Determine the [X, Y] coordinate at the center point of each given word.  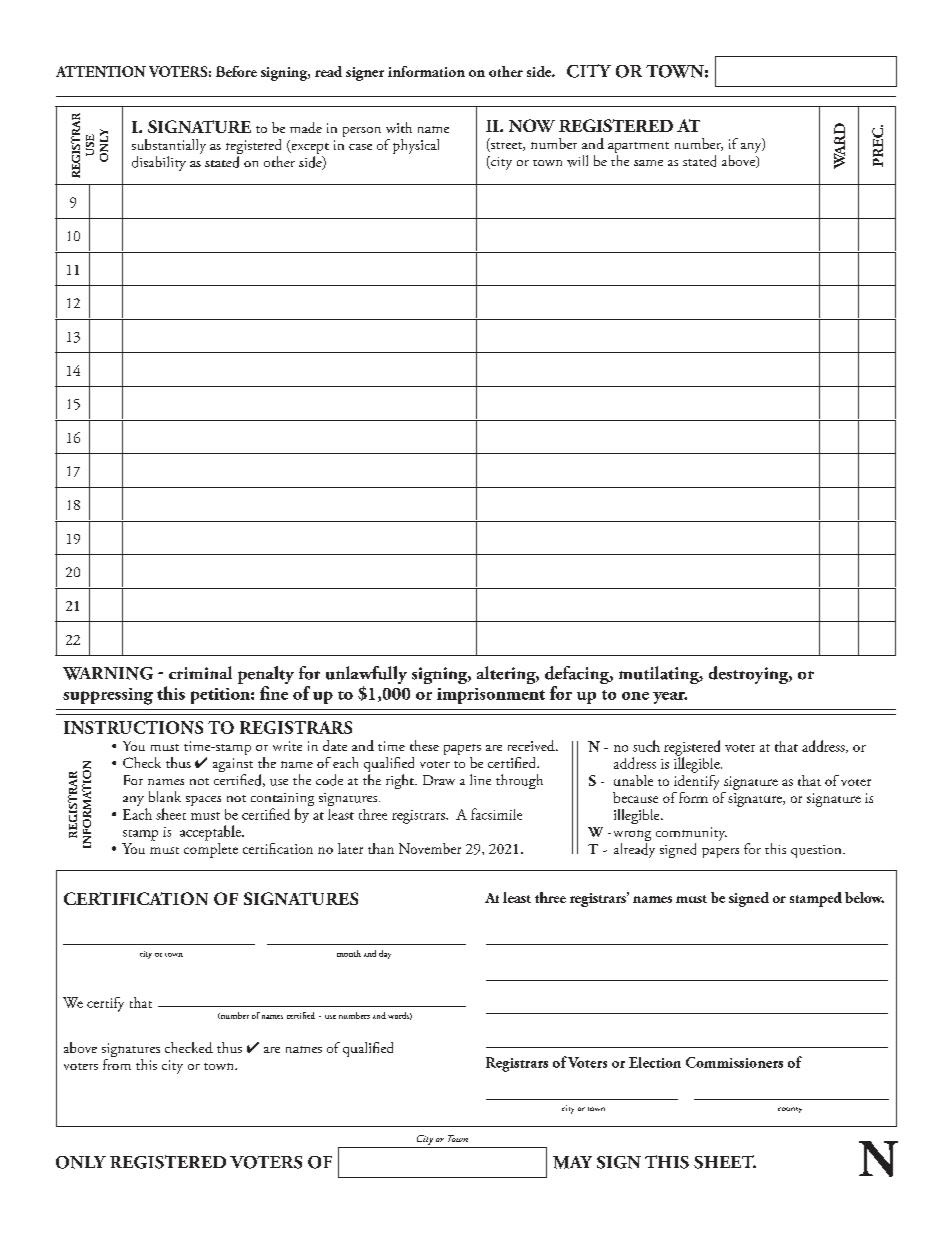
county [790, 1110]
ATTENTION [101, 71]
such [646, 746]
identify [696, 781]
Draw [439, 780]
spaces [203, 801]
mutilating [660, 675]
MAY [572, 1162]
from [117, 1063]
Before [236, 71]
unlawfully [366, 675]
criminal [200, 672]
